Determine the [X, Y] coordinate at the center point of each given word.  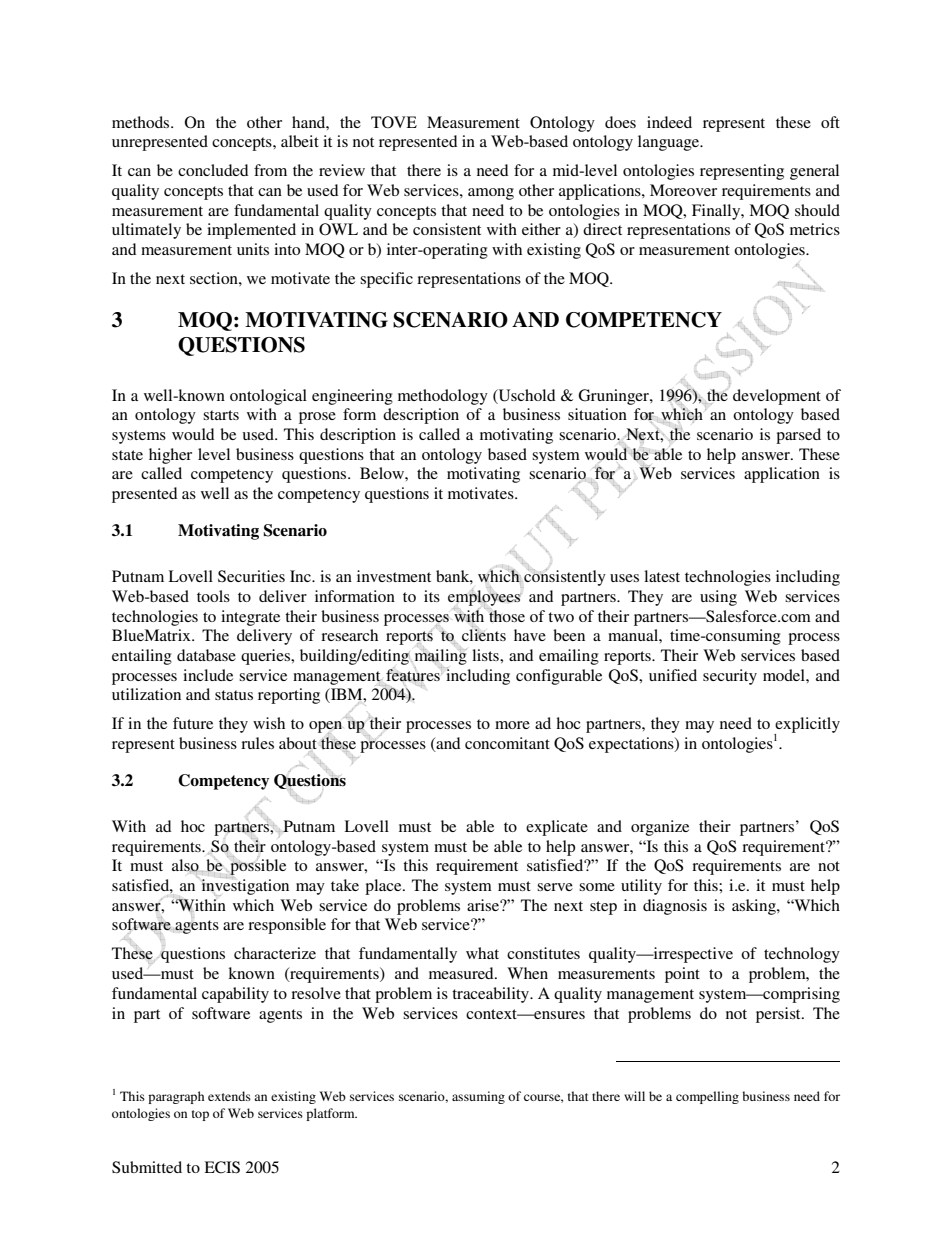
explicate [557, 828]
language [670, 143]
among [491, 194]
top [200, 1115]
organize [660, 828]
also [185, 865]
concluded [213, 170]
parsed [798, 436]
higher [170, 456]
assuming [478, 1097]
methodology [443, 397]
